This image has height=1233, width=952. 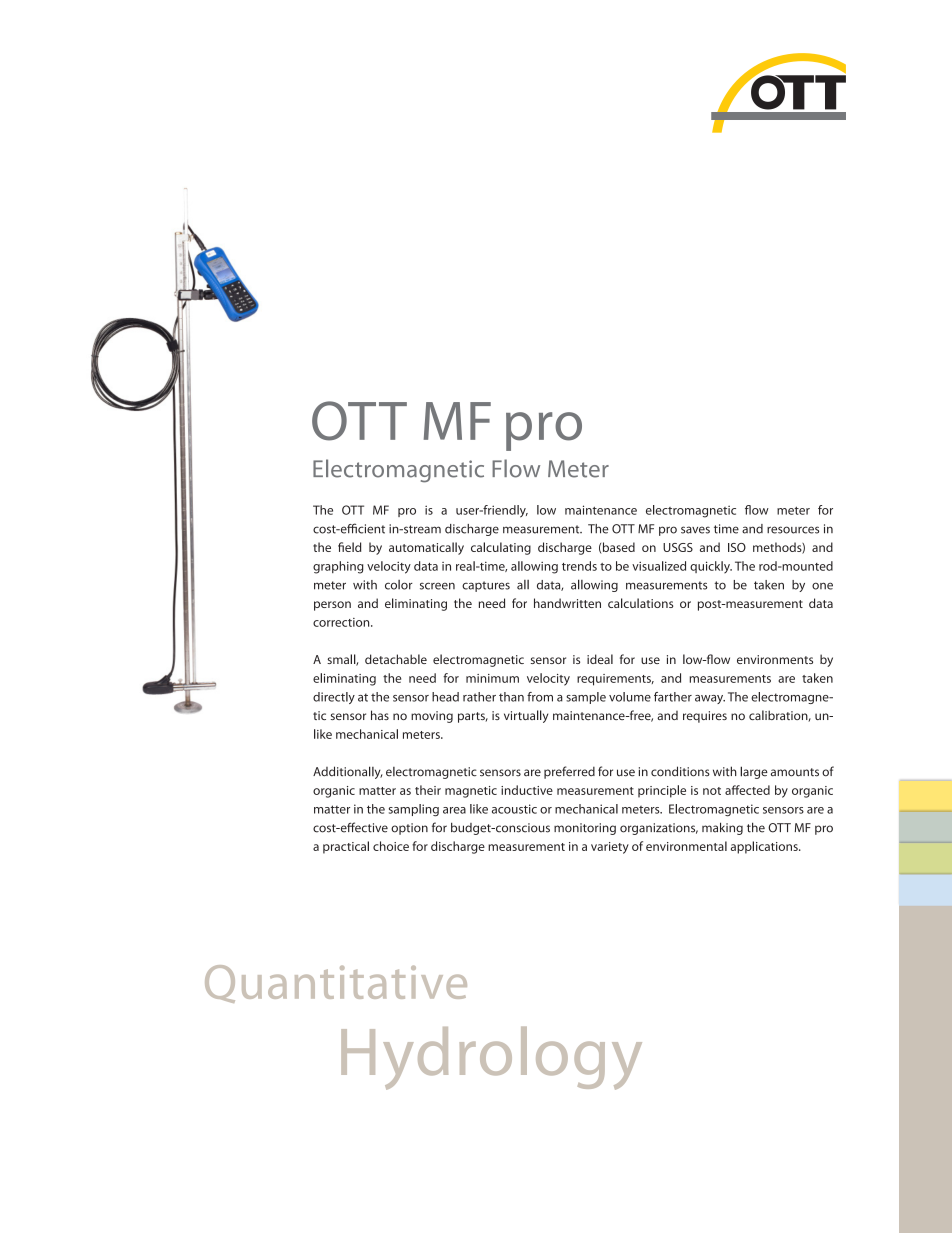 I want to click on automatically, so click(x=426, y=548).
